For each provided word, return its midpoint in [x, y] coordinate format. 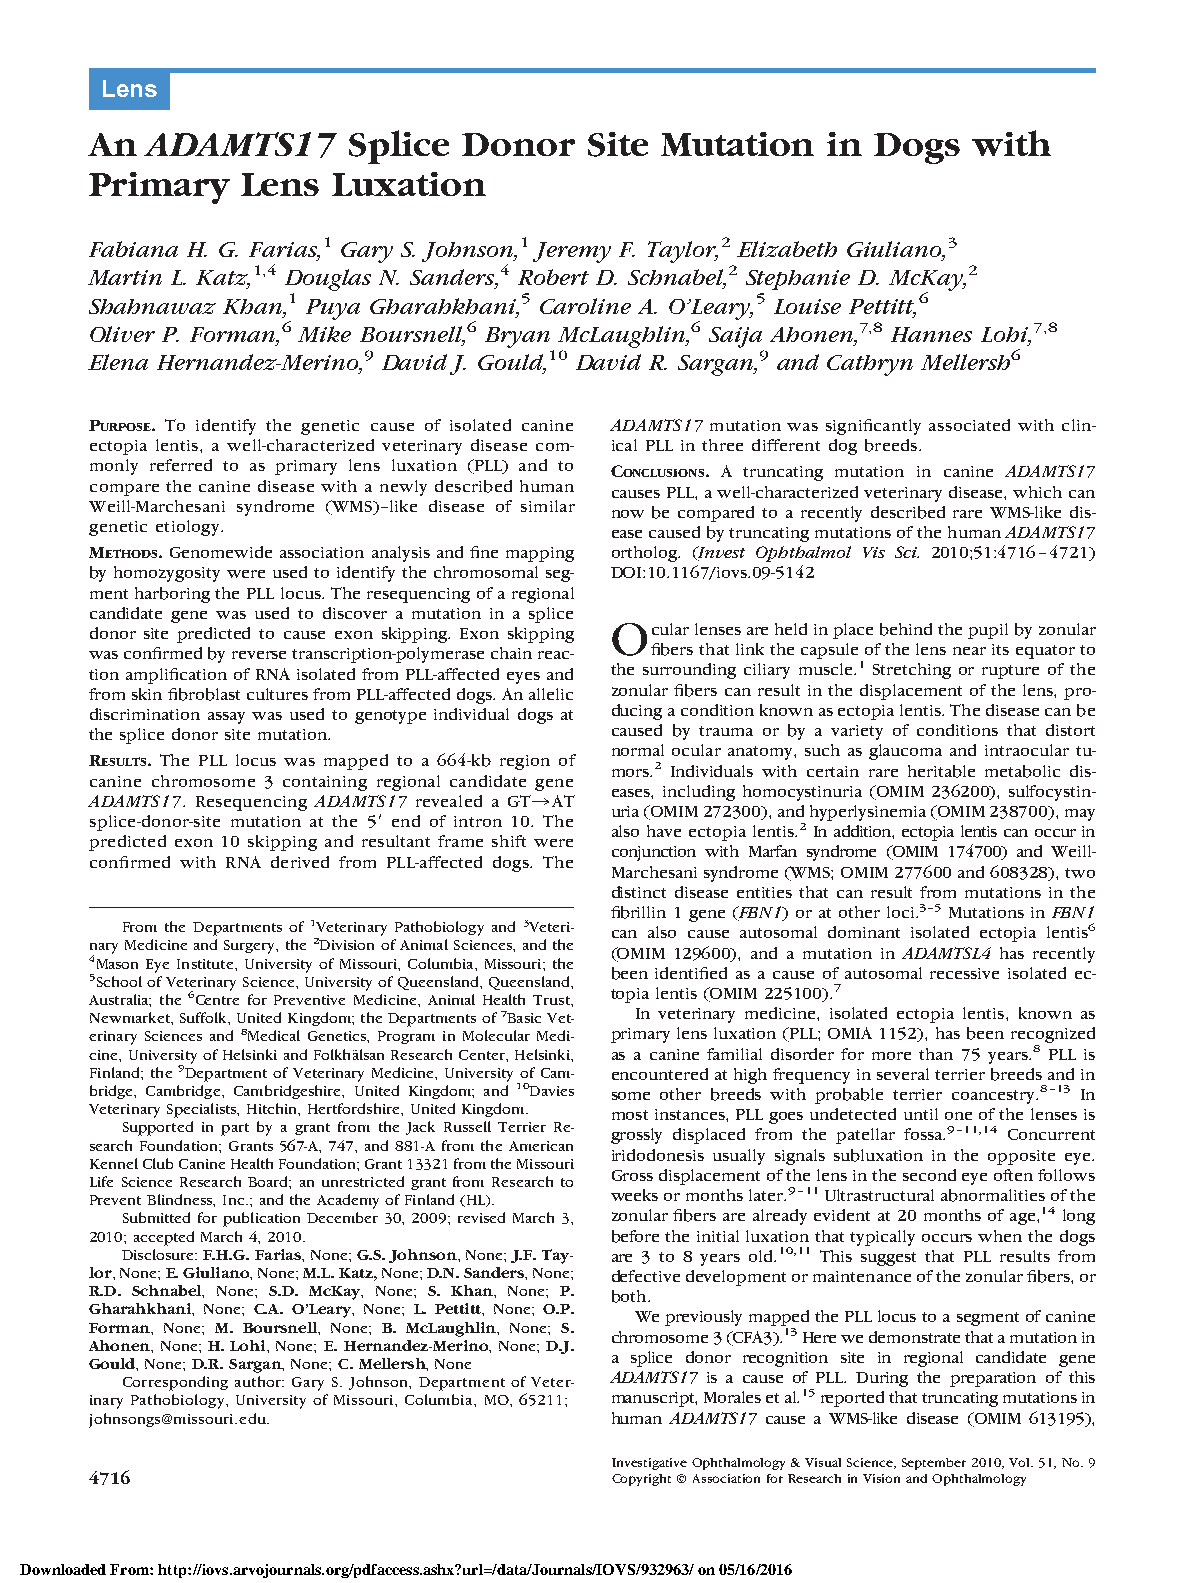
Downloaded [63, 1569]
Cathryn [870, 365]
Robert [553, 277]
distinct [639, 892]
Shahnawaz [152, 306]
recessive [964, 973]
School [118, 981]
